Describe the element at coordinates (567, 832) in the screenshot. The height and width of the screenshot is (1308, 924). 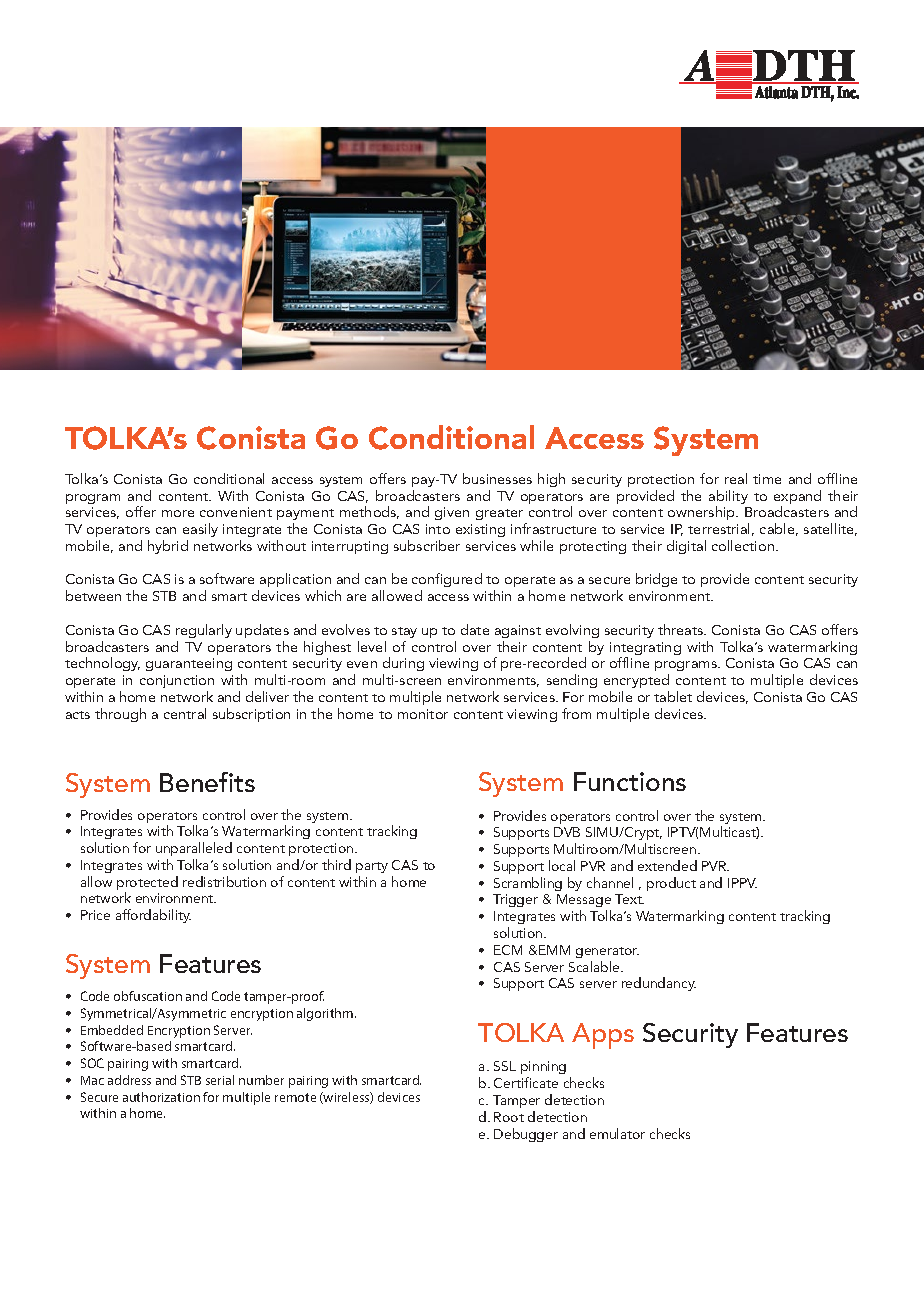
I see `DVB` at that location.
